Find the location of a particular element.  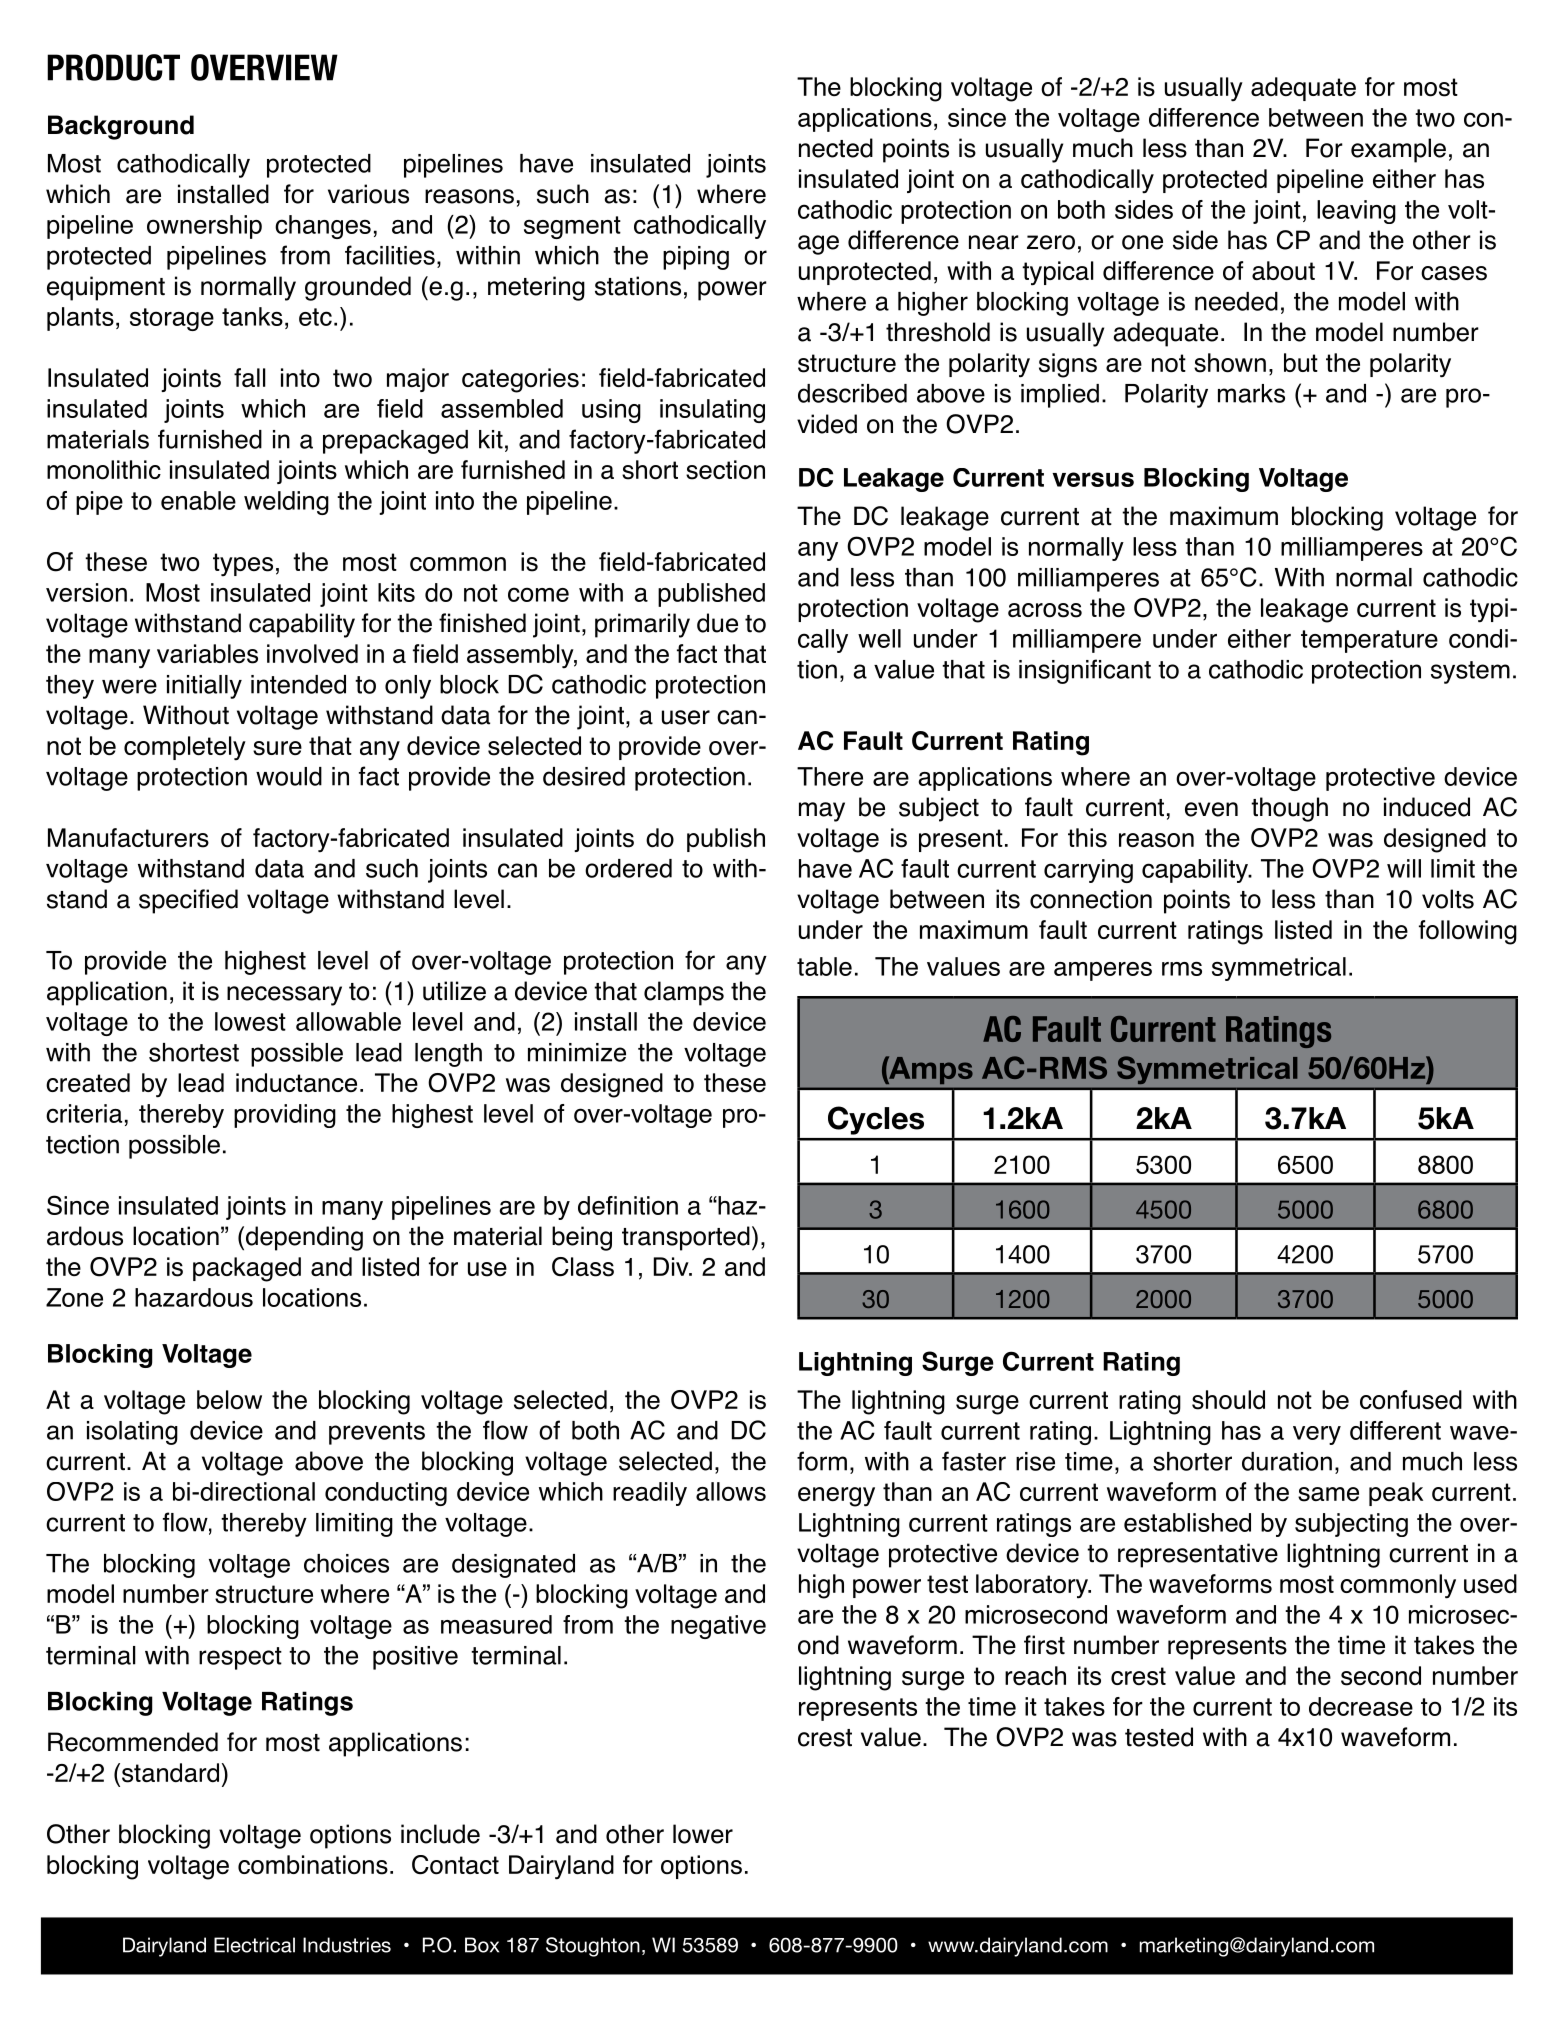

lower is located at coordinates (703, 1834).
